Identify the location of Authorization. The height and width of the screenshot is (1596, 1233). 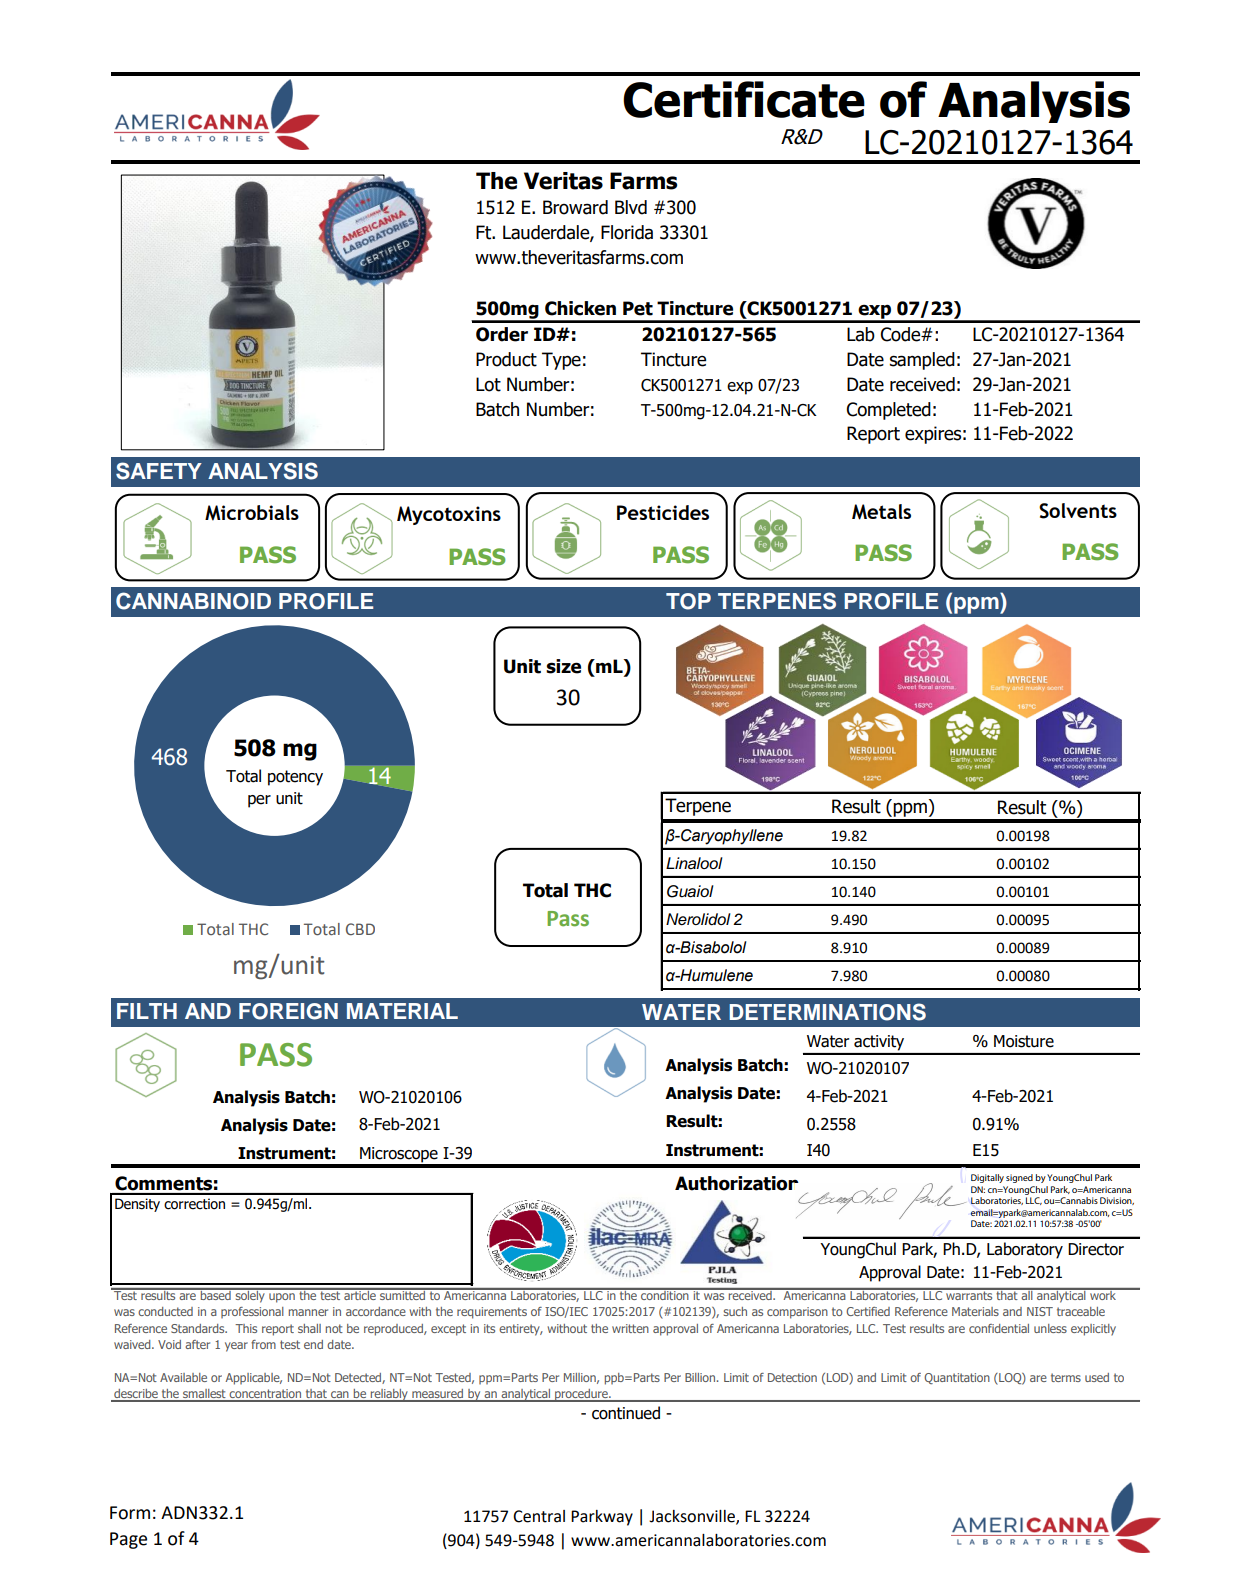
(736, 1183).
